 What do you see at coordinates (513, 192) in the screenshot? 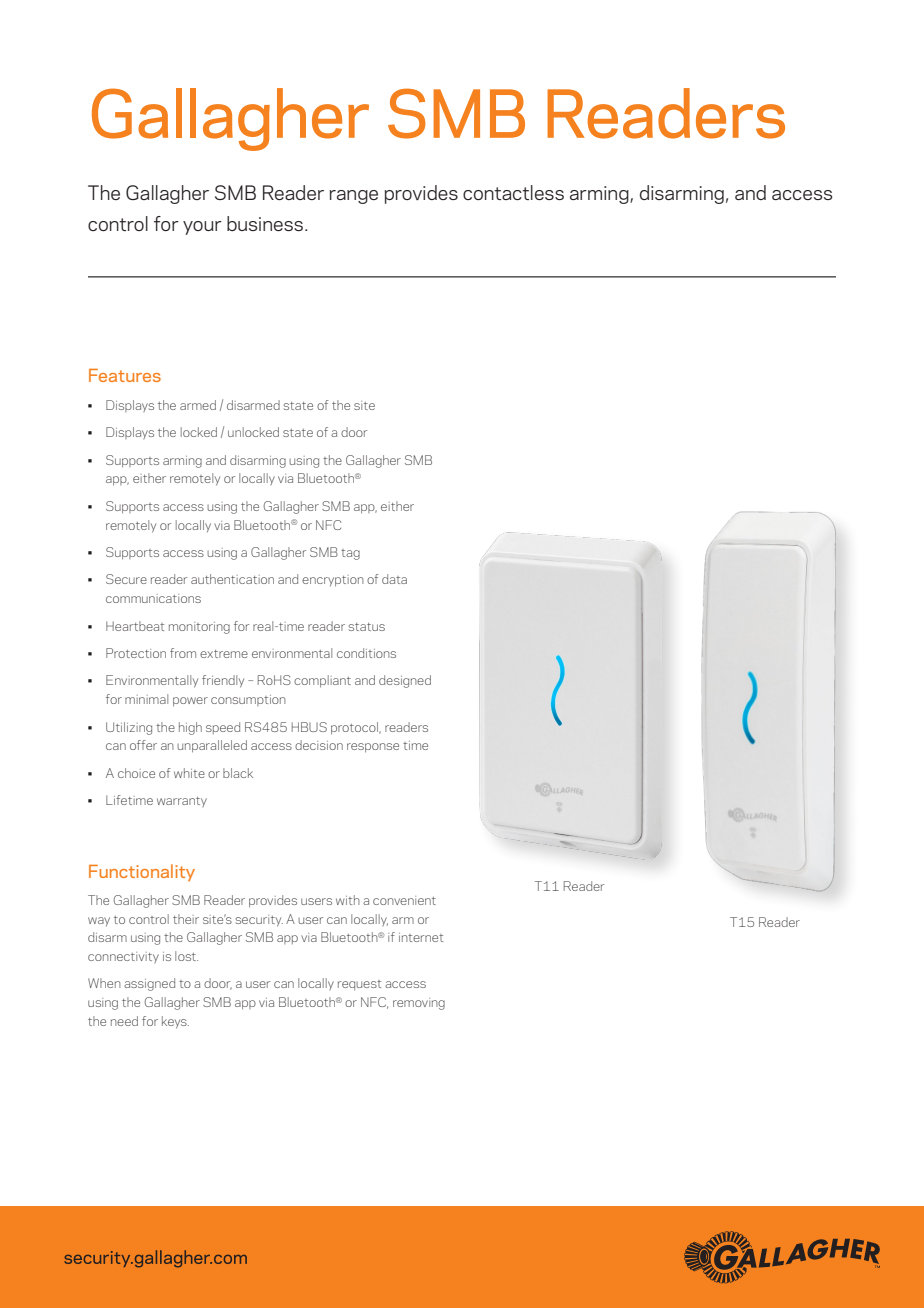
I see `contactless` at bounding box center [513, 192].
